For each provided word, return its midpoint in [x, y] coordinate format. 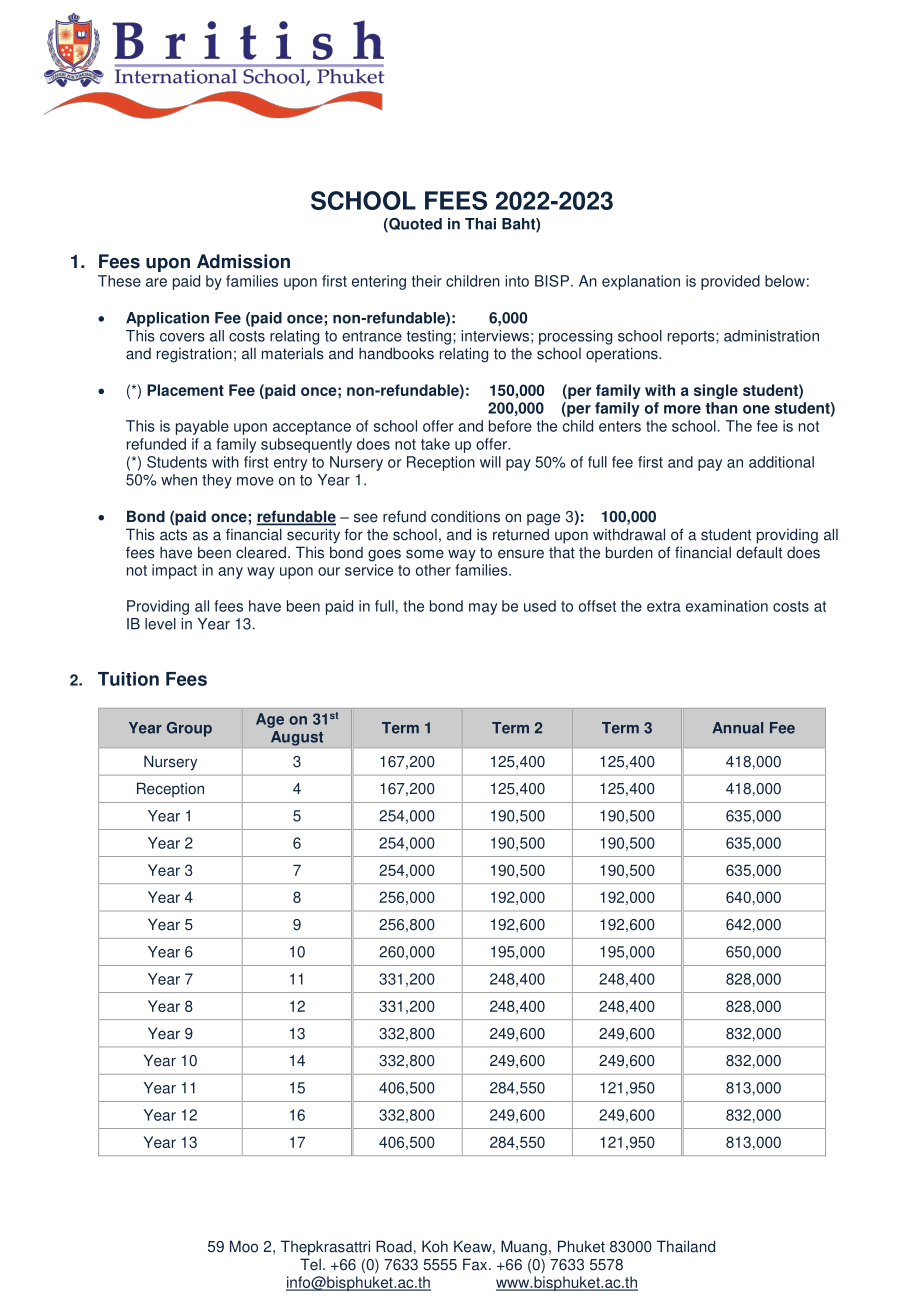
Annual [737, 728]
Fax [476, 1264]
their [427, 281]
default [759, 552]
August [297, 738]
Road [394, 1246]
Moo [244, 1246]
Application [167, 319]
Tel [310, 1264]
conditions [465, 516]
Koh [435, 1246]
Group [189, 729]
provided [730, 282]
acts [173, 535]
